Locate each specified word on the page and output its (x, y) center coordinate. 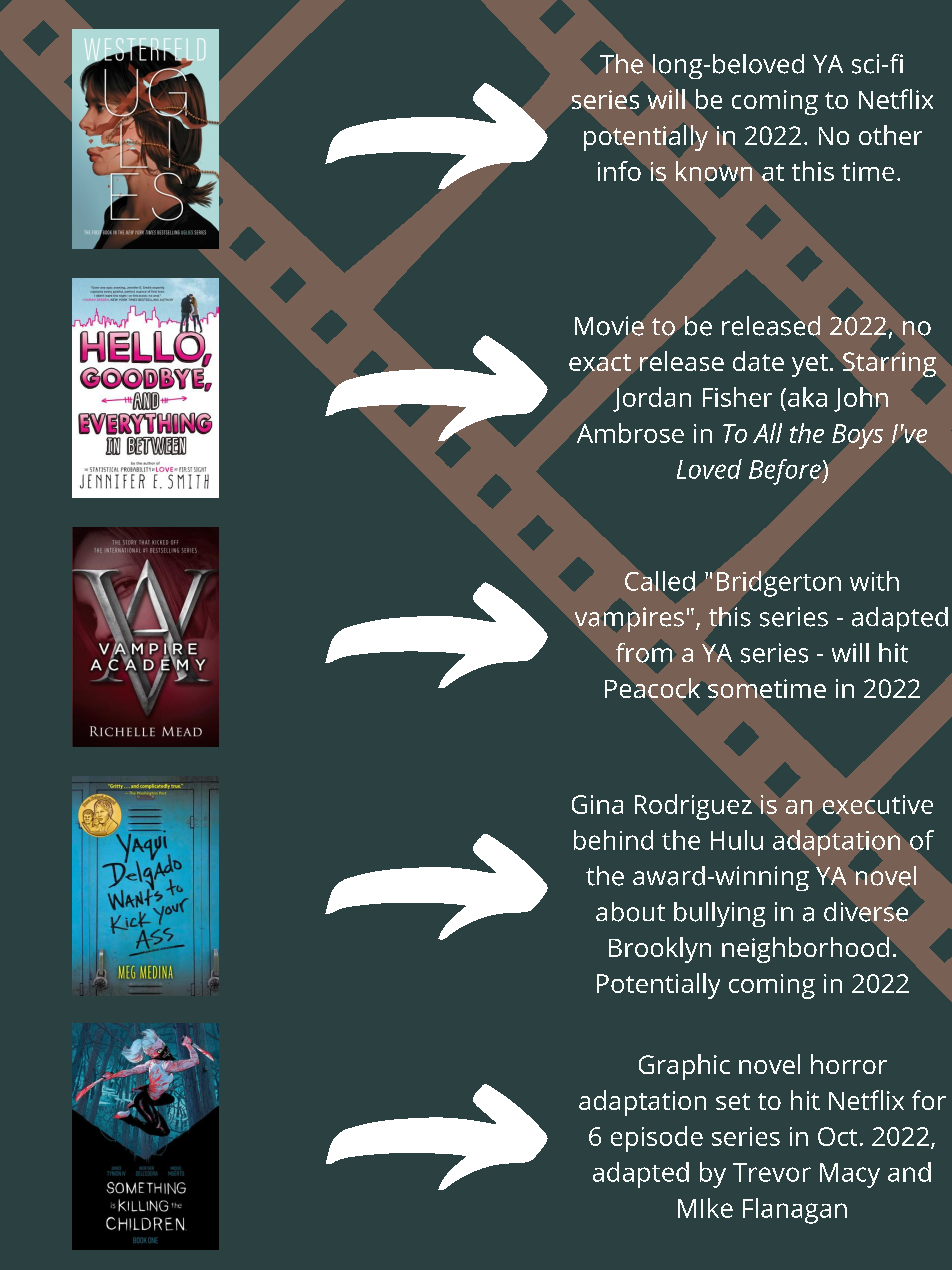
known (714, 171)
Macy (850, 1175)
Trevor (772, 1172)
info (619, 171)
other (890, 135)
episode (657, 1139)
